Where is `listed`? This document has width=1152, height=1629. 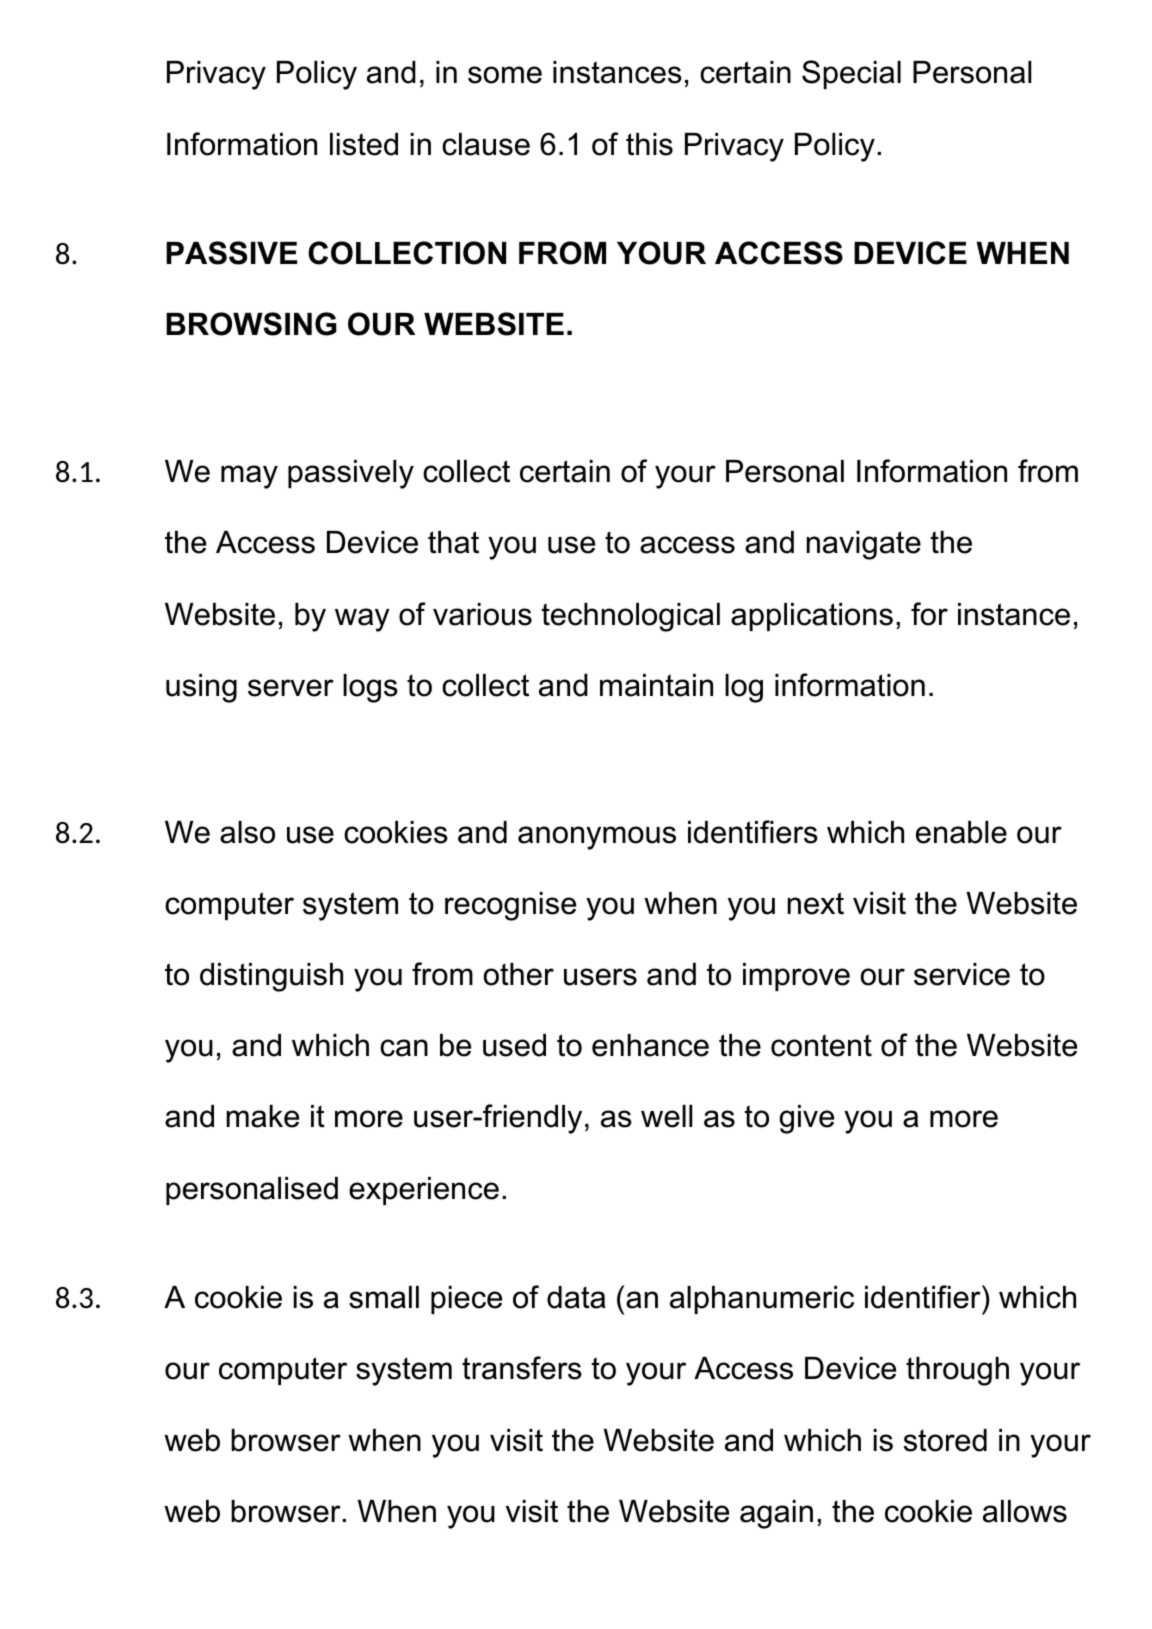
listed is located at coordinates (364, 144).
